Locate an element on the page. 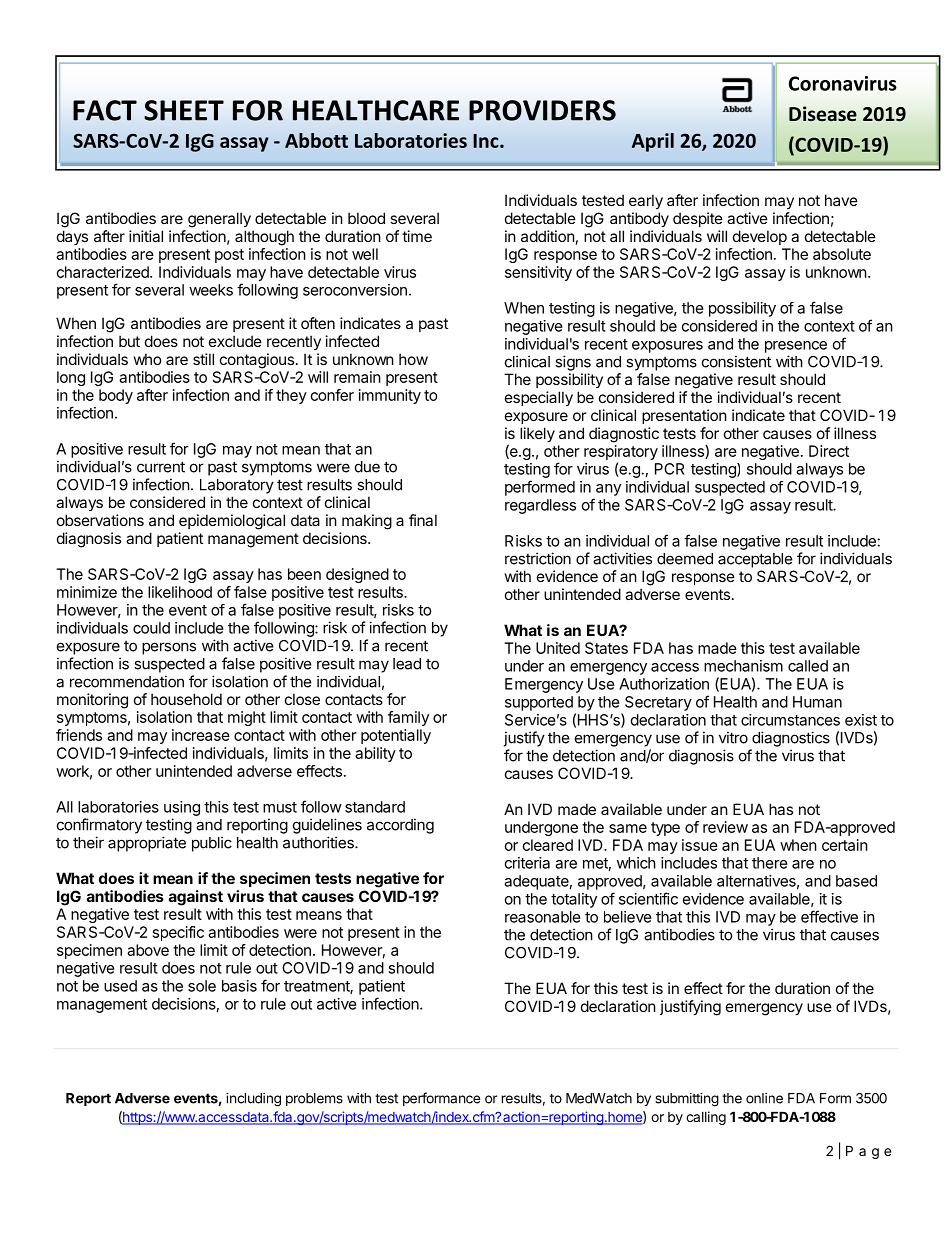  problems is located at coordinates (314, 1099).
